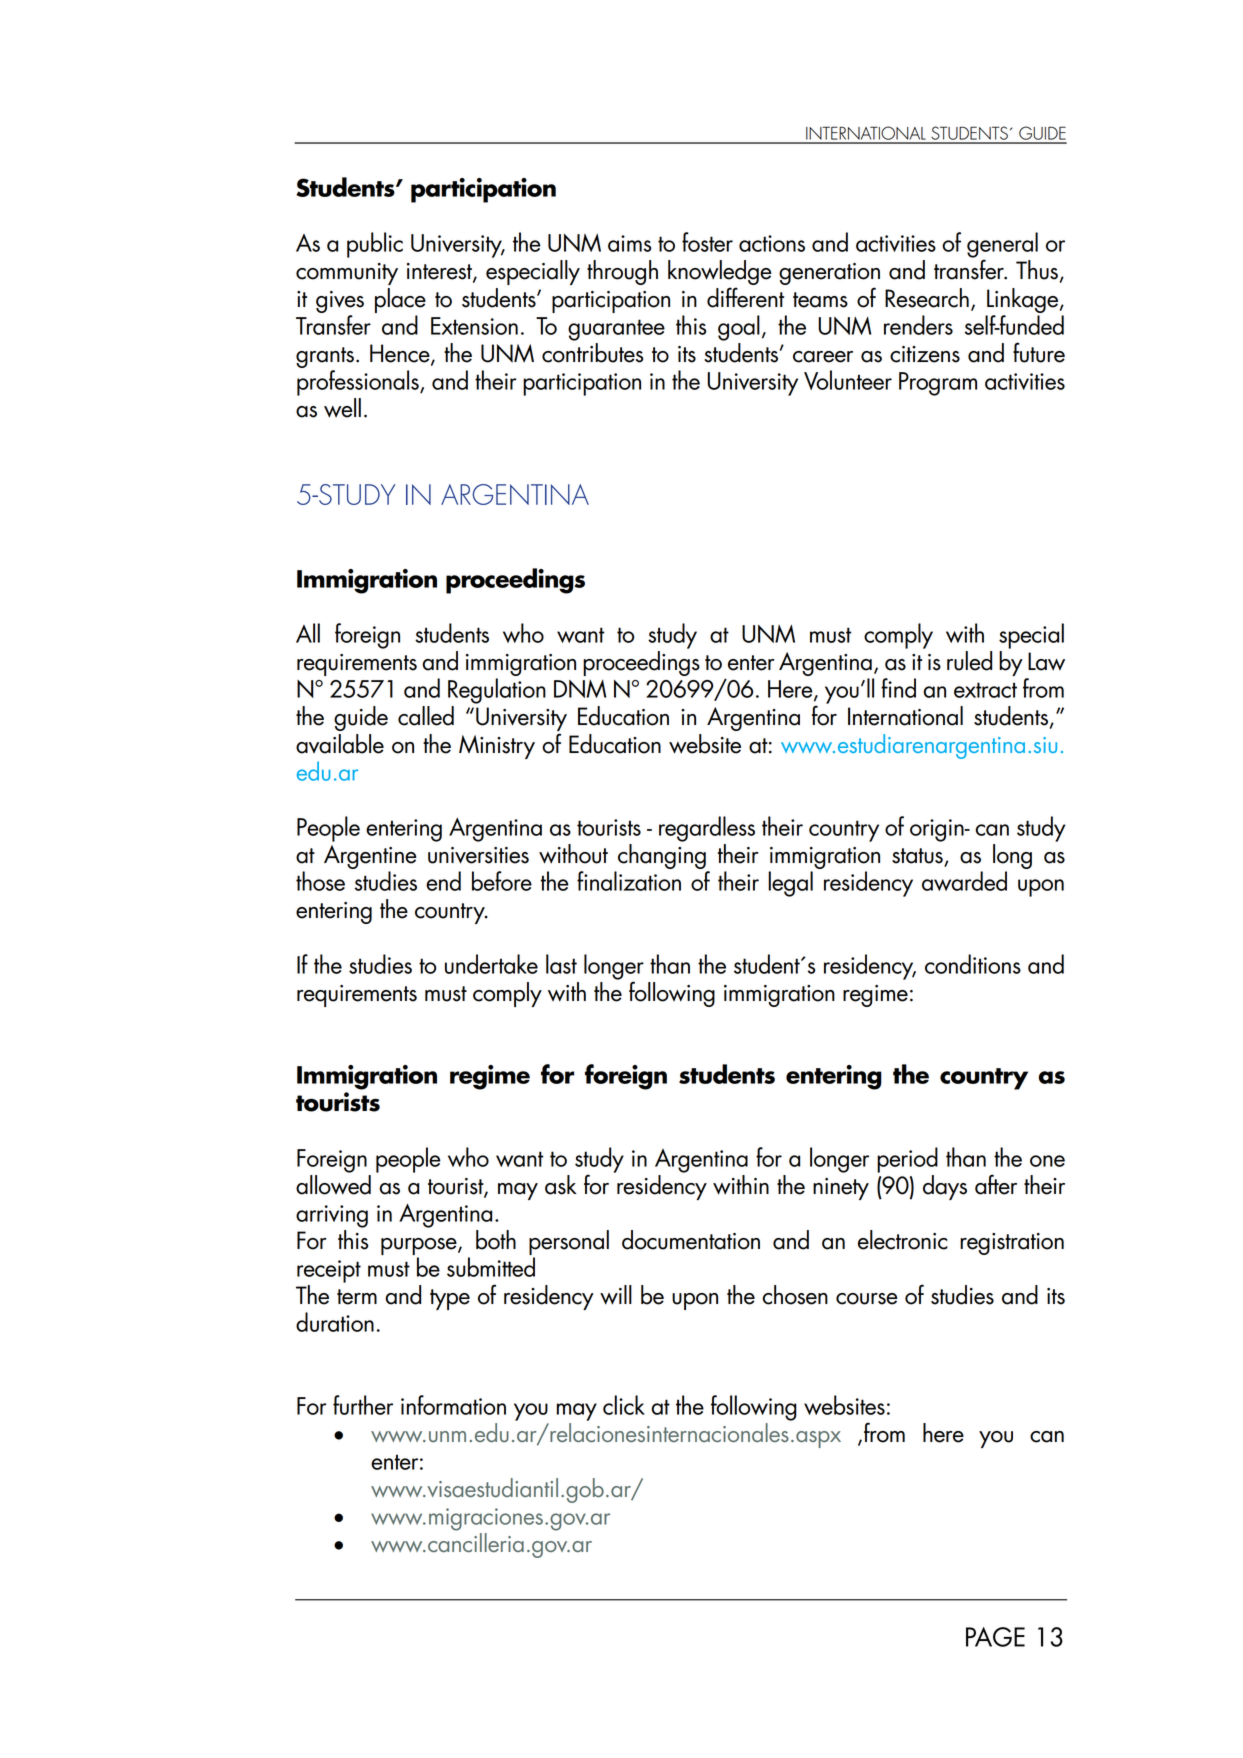 The height and width of the page is (1758, 1243). I want to click on conditions, so click(973, 964).
